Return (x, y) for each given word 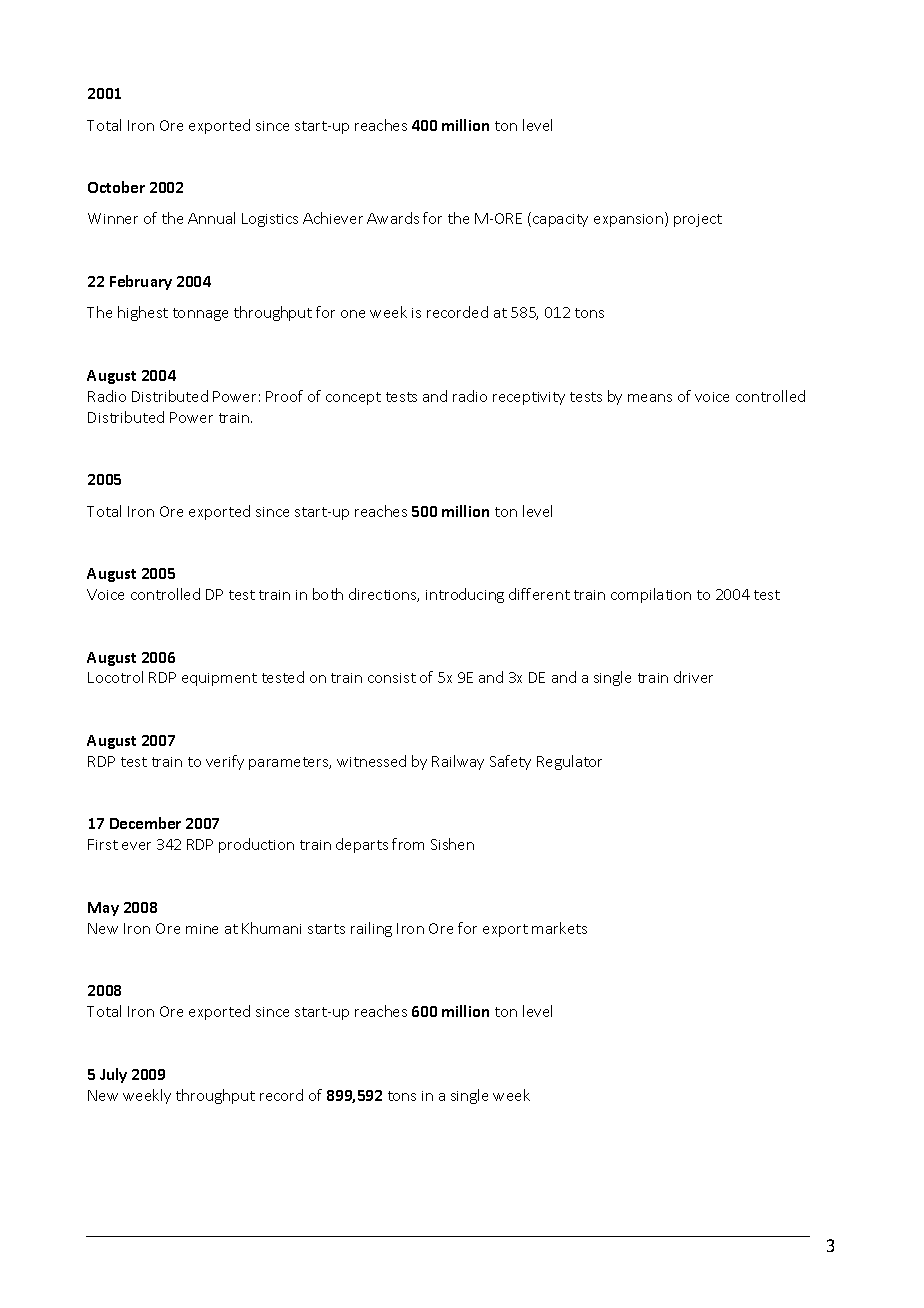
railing (371, 929)
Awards (393, 218)
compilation (651, 595)
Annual (211, 218)
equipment (219, 679)
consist (392, 678)
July (113, 1075)
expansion (628, 220)
